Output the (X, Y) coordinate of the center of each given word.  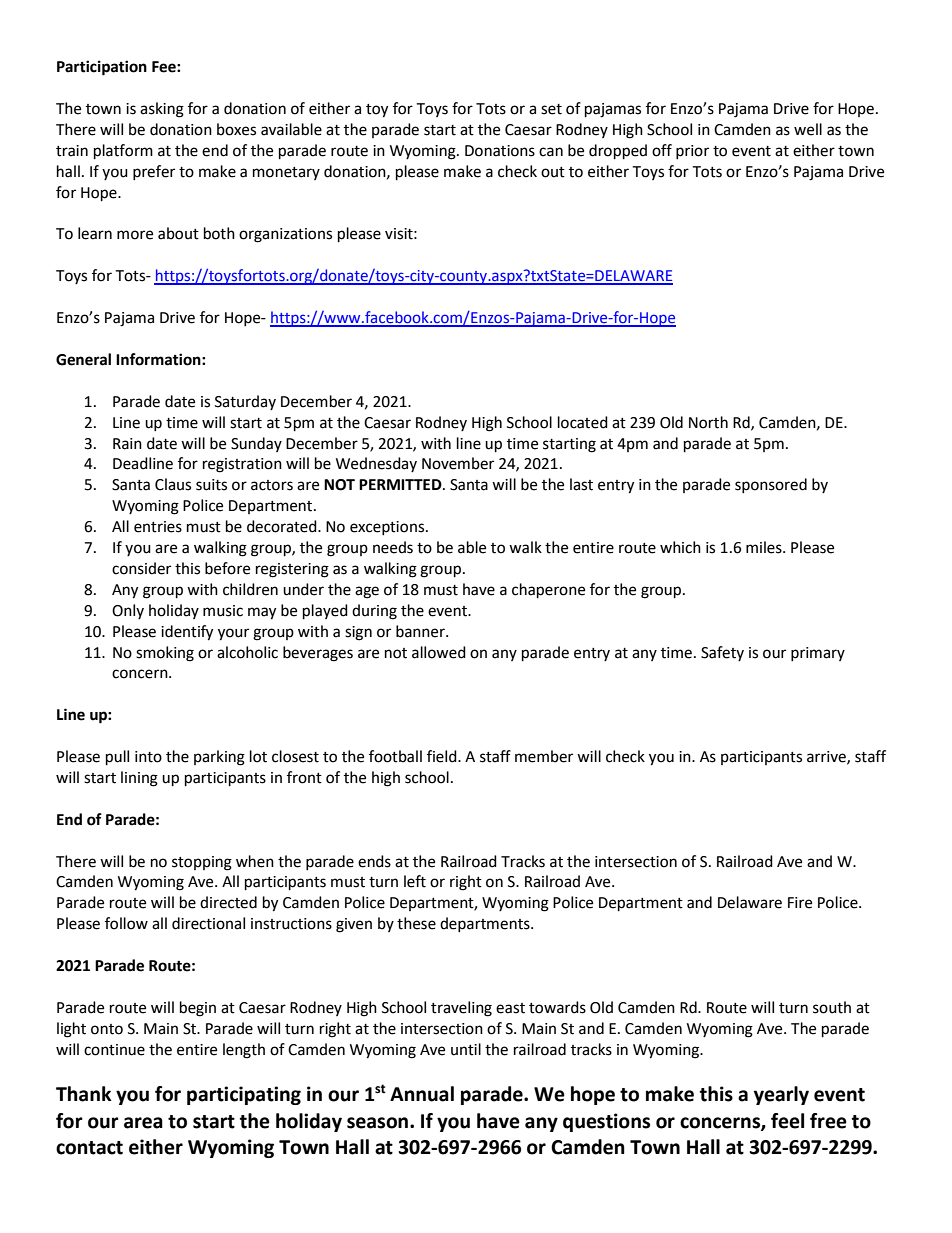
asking (162, 110)
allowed (439, 652)
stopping (202, 863)
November (458, 463)
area (143, 1123)
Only (128, 611)
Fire (800, 903)
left (415, 881)
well (808, 129)
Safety (722, 653)
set (551, 109)
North (708, 422)
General (83, 359)
